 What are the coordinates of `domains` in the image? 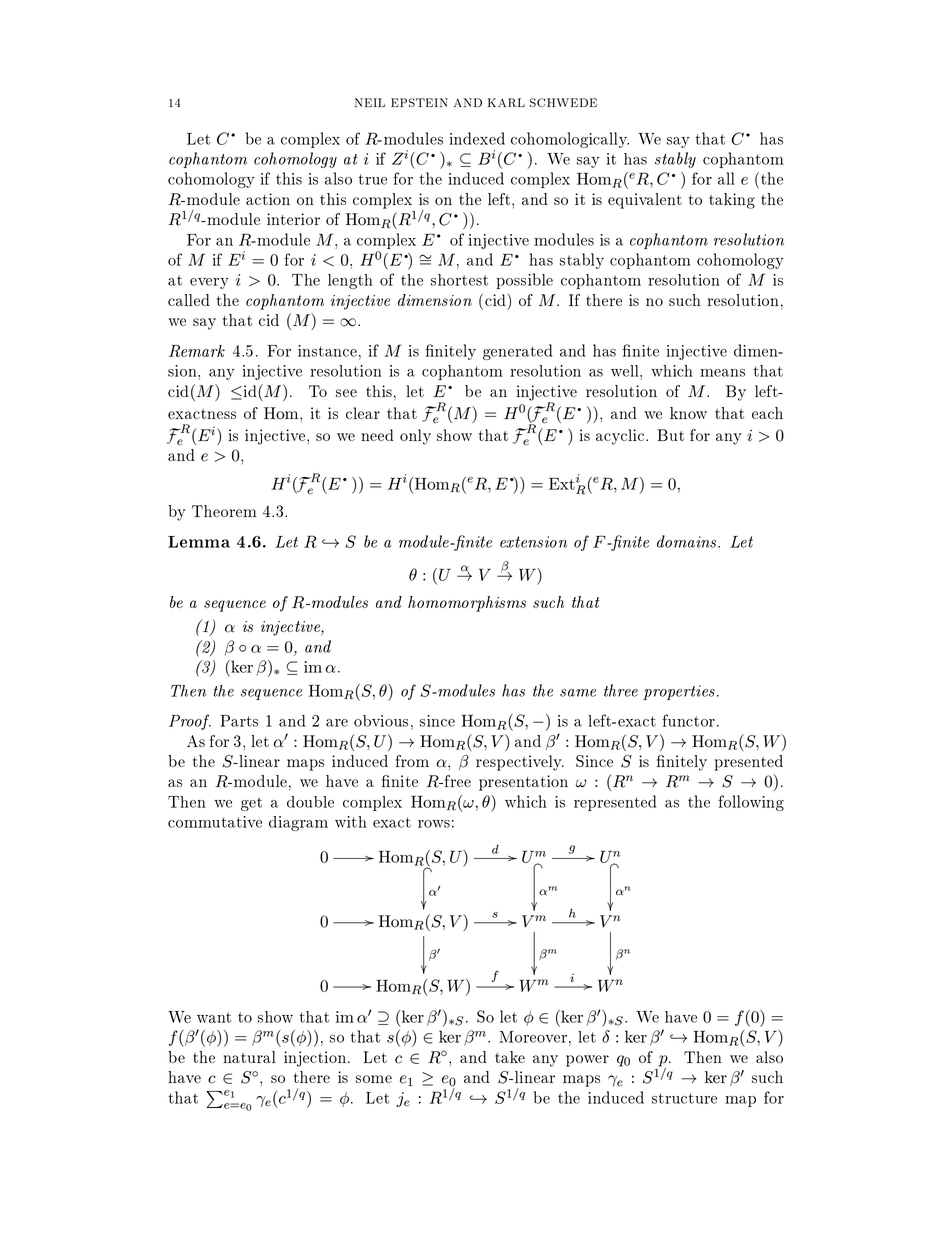 It's located at (688, 541).
